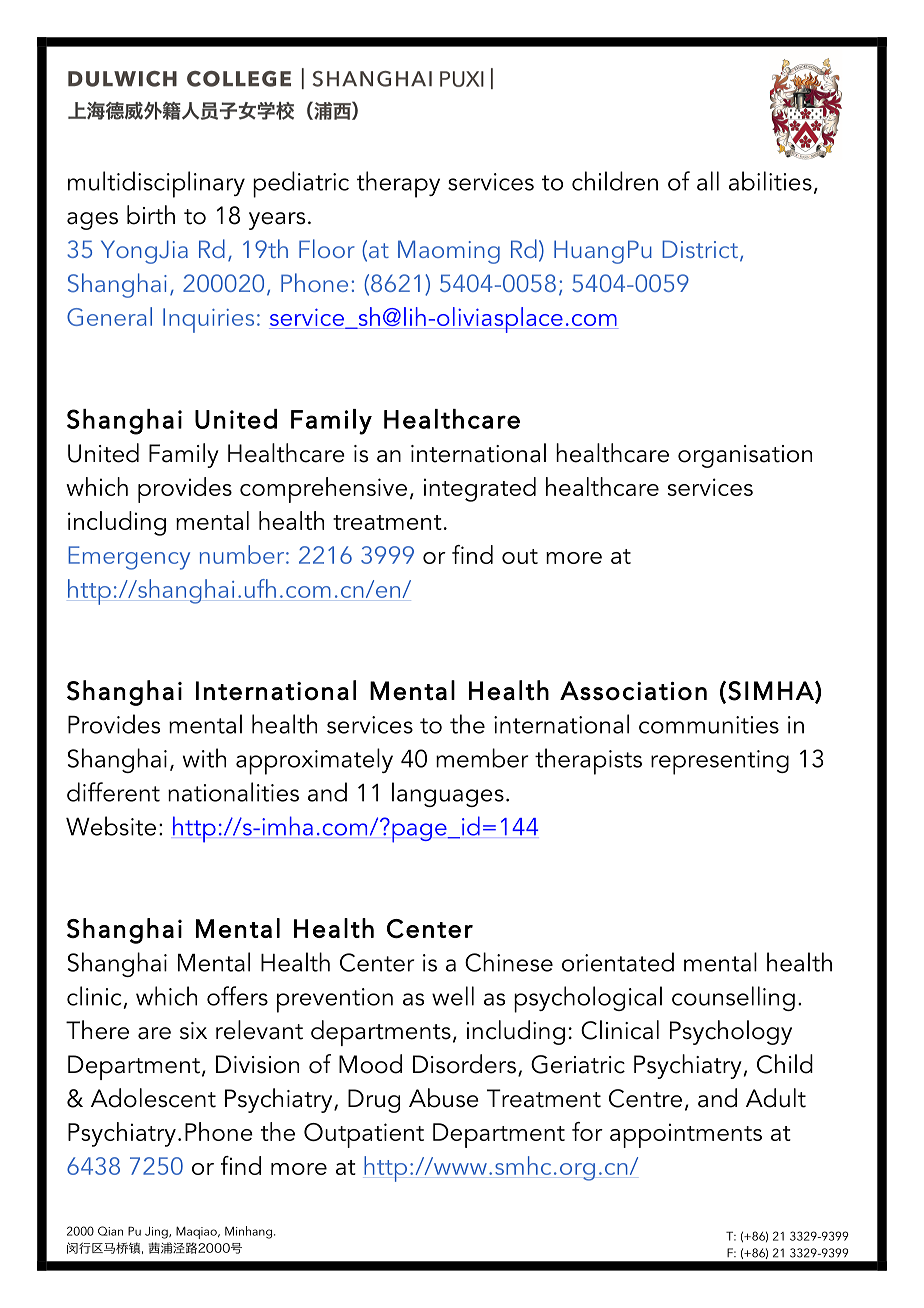 The width and height of the screenshot is (924, 1308). What do you see at coordinates (708, 181) in the screenshot?
I see `all` at bounding box center [708, 181].
